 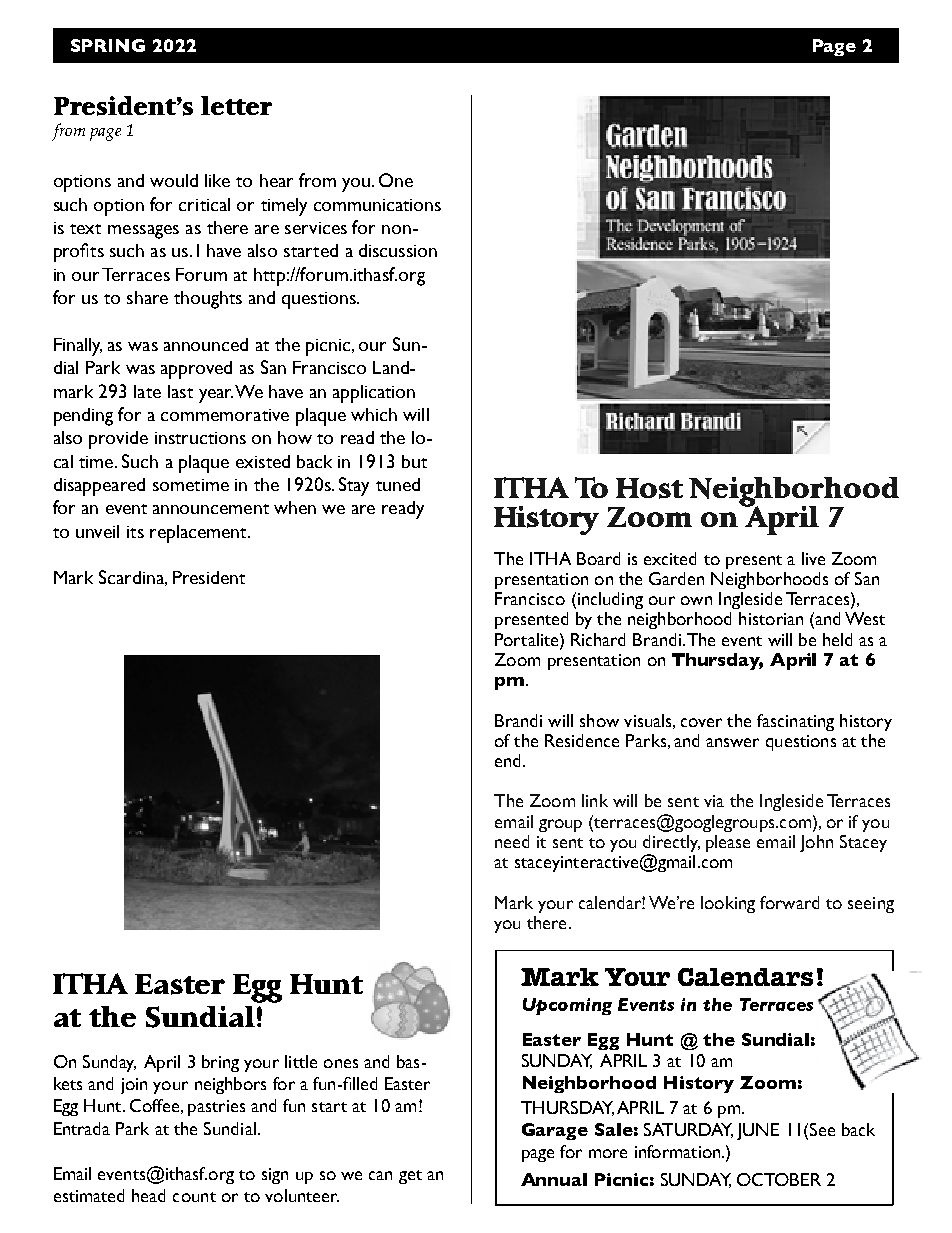 What do you see at coordinates (211, 509) in the screenshot?
I see `announcement` at bounding box center [211, 509].
